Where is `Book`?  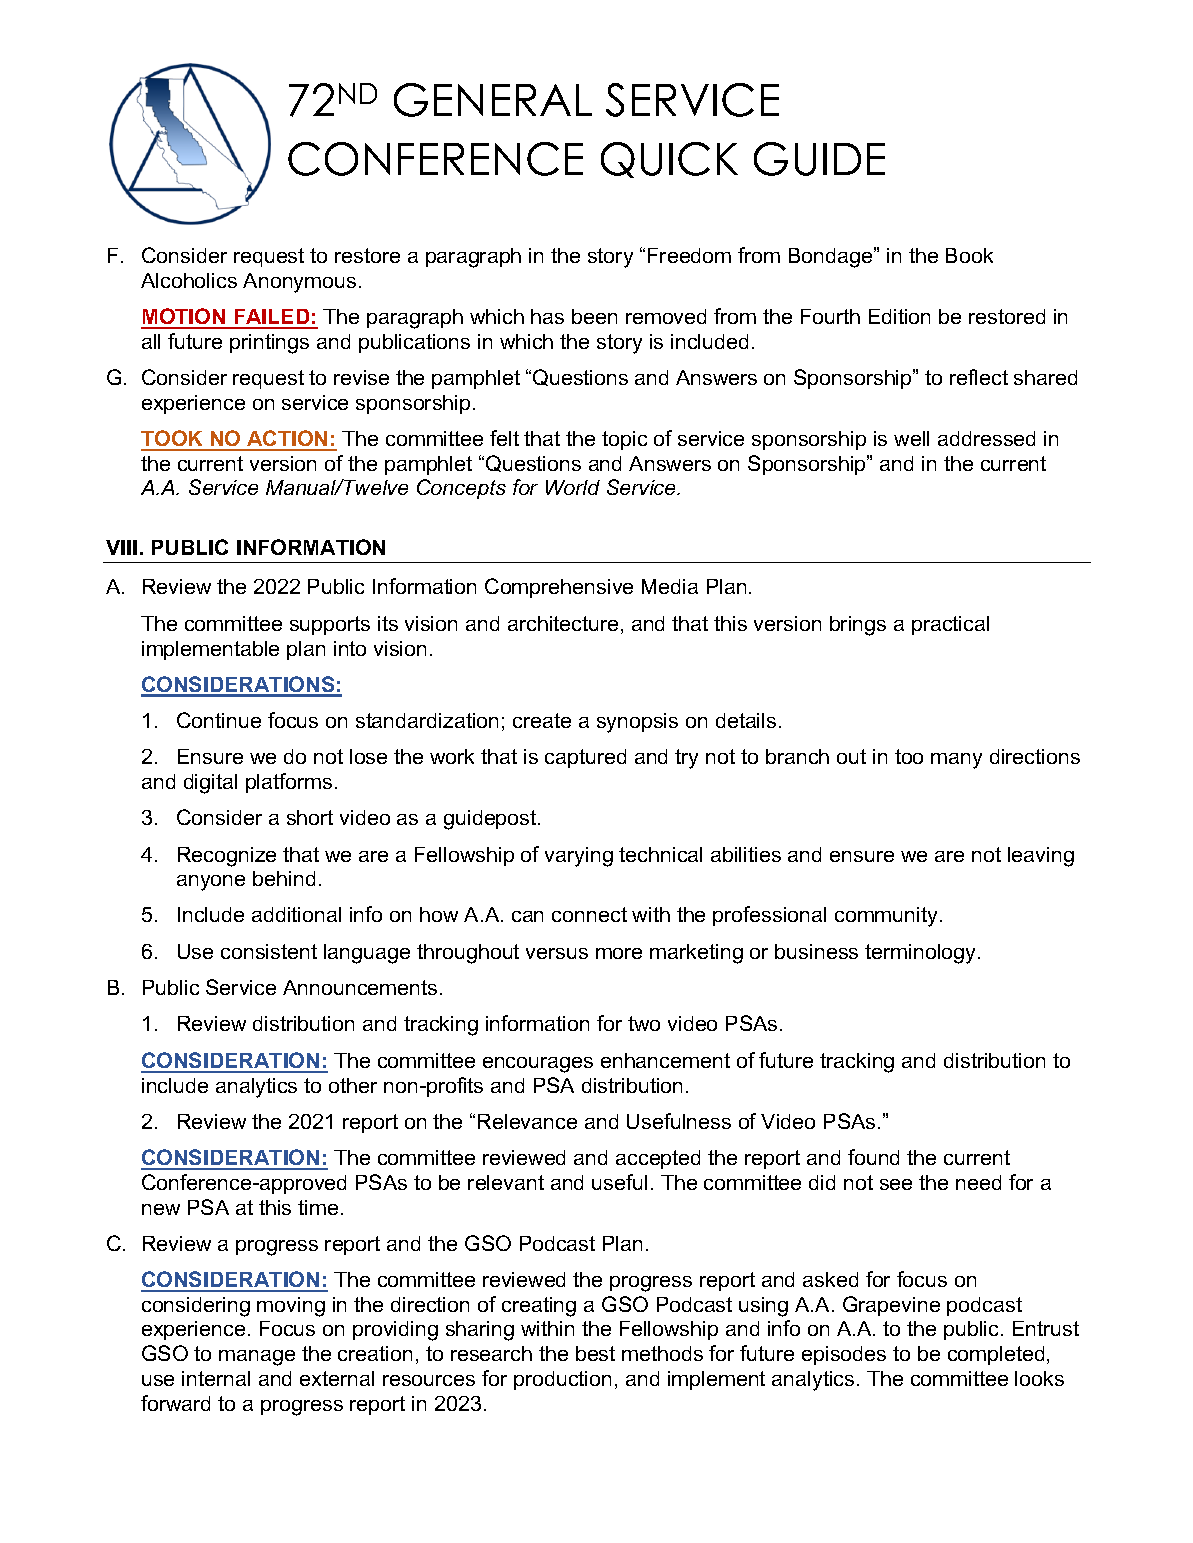
Book is located at coordinates (969, 255).
